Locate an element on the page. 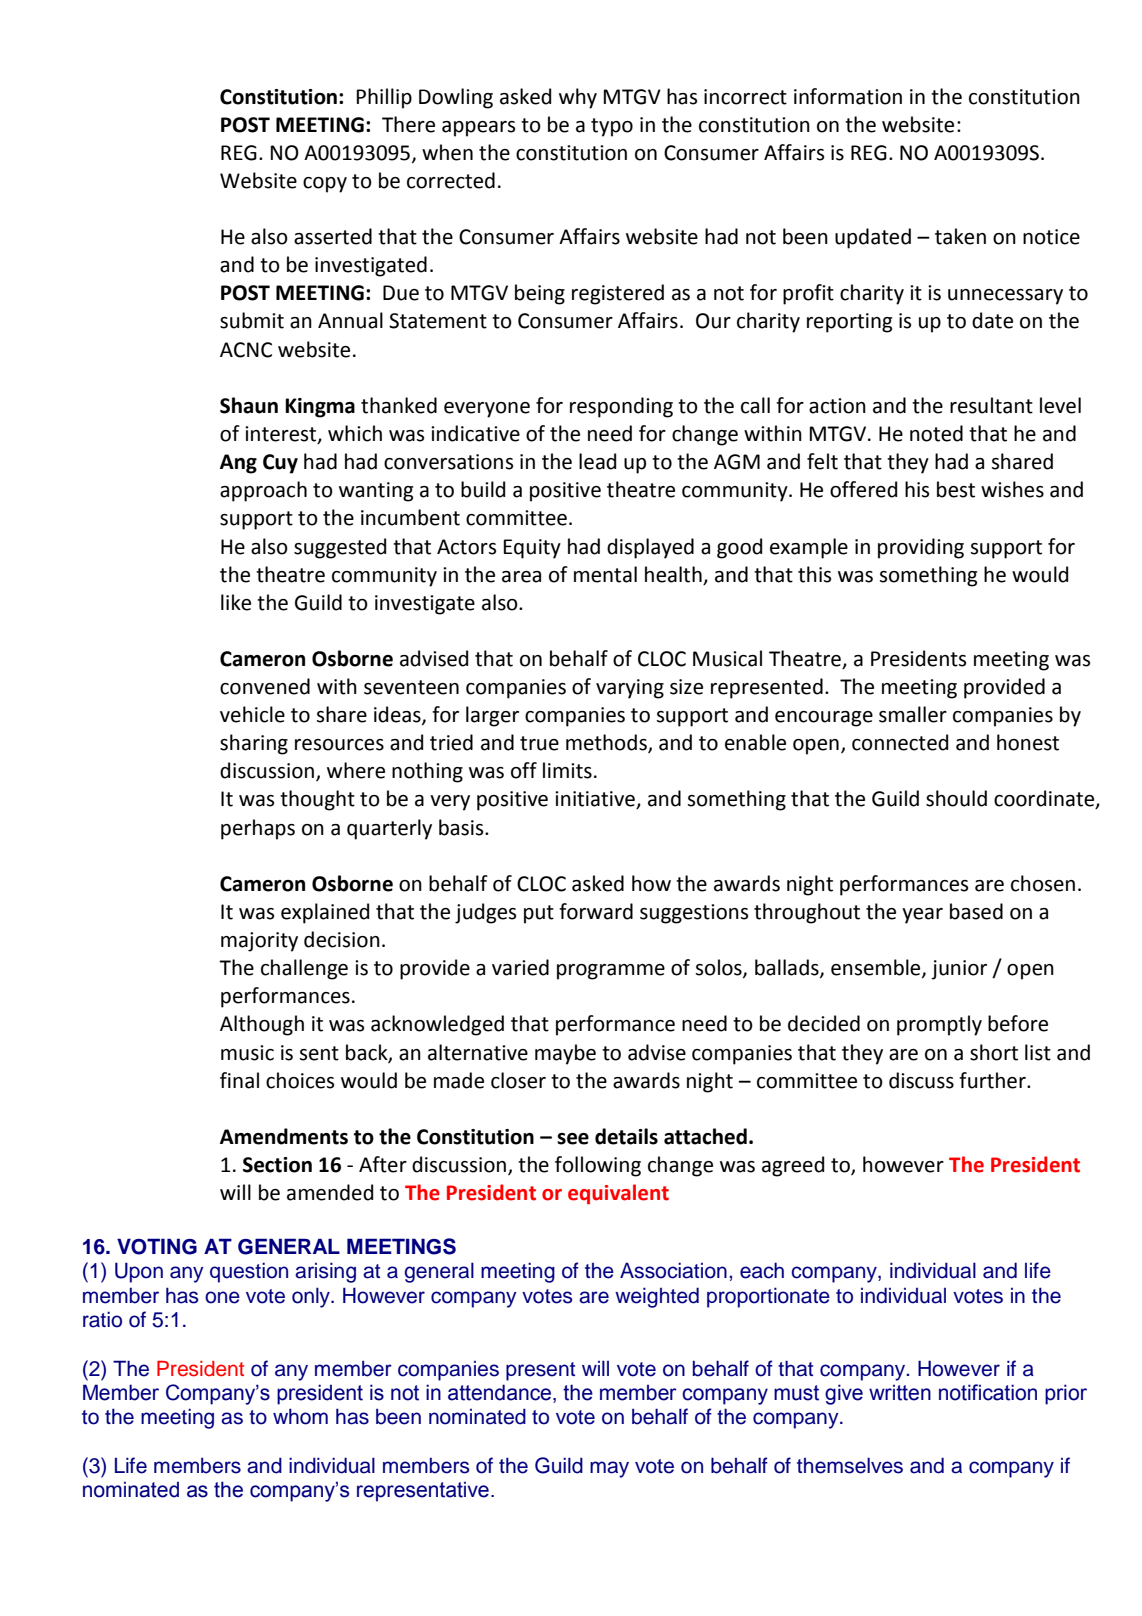  information is located at coordinates (848, 96).
